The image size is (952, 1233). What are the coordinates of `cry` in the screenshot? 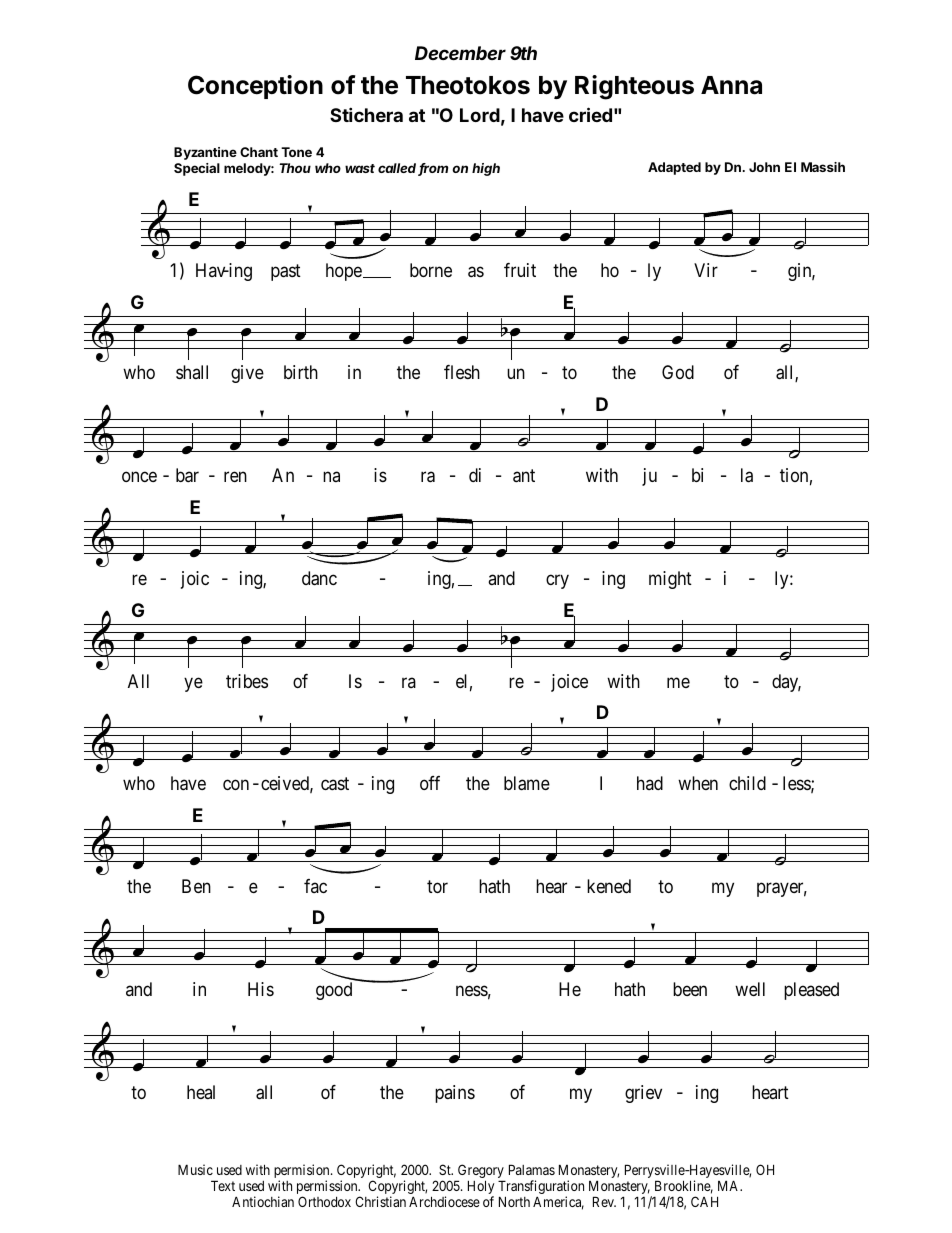 It's located at (557, 581).
